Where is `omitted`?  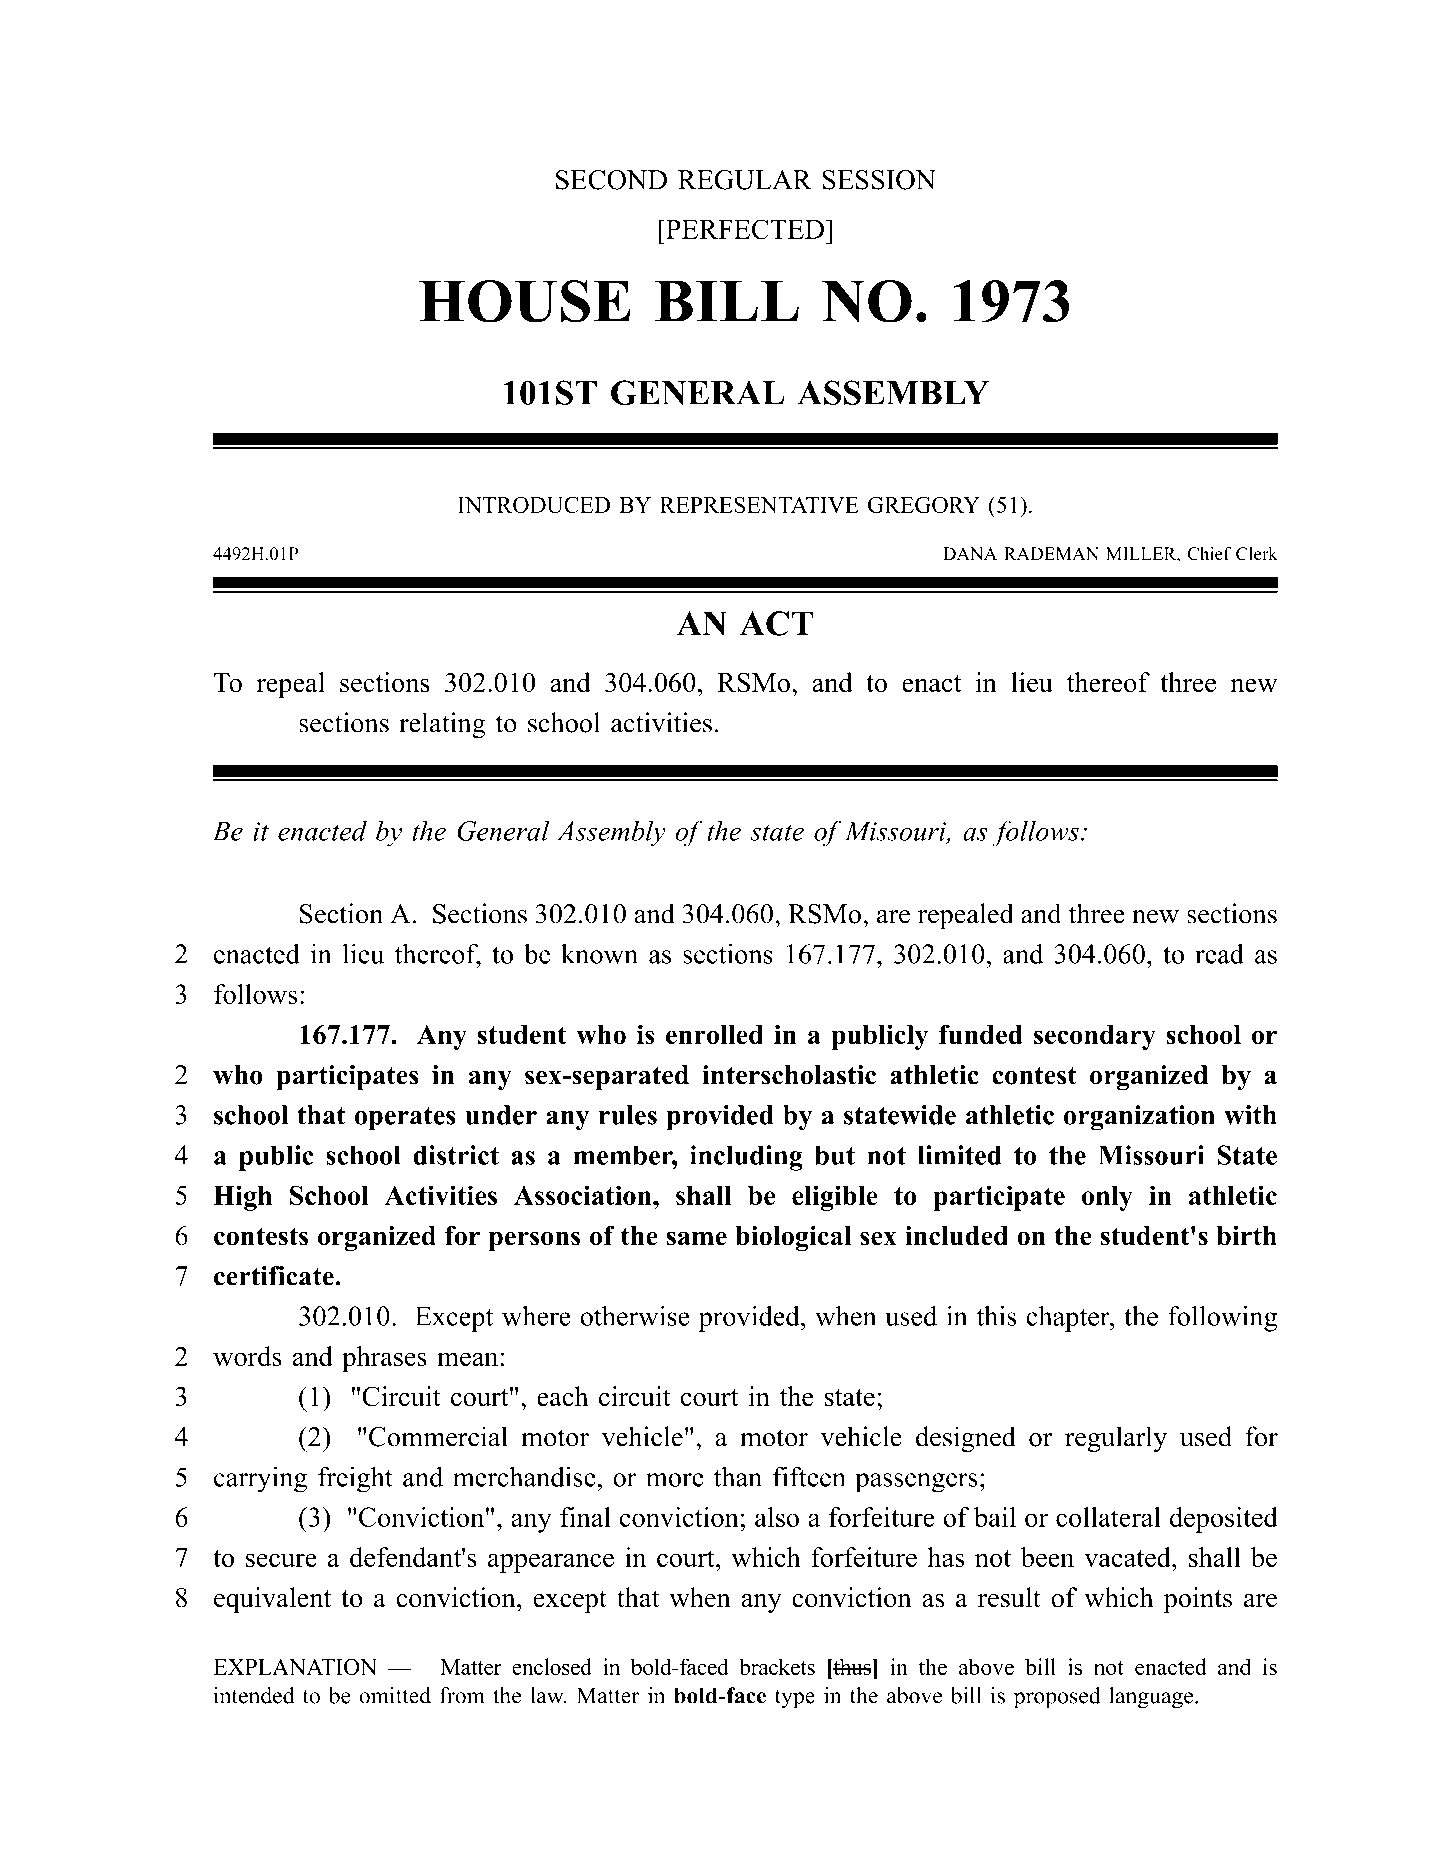 omitted is located at coordinates (395, 1695).
